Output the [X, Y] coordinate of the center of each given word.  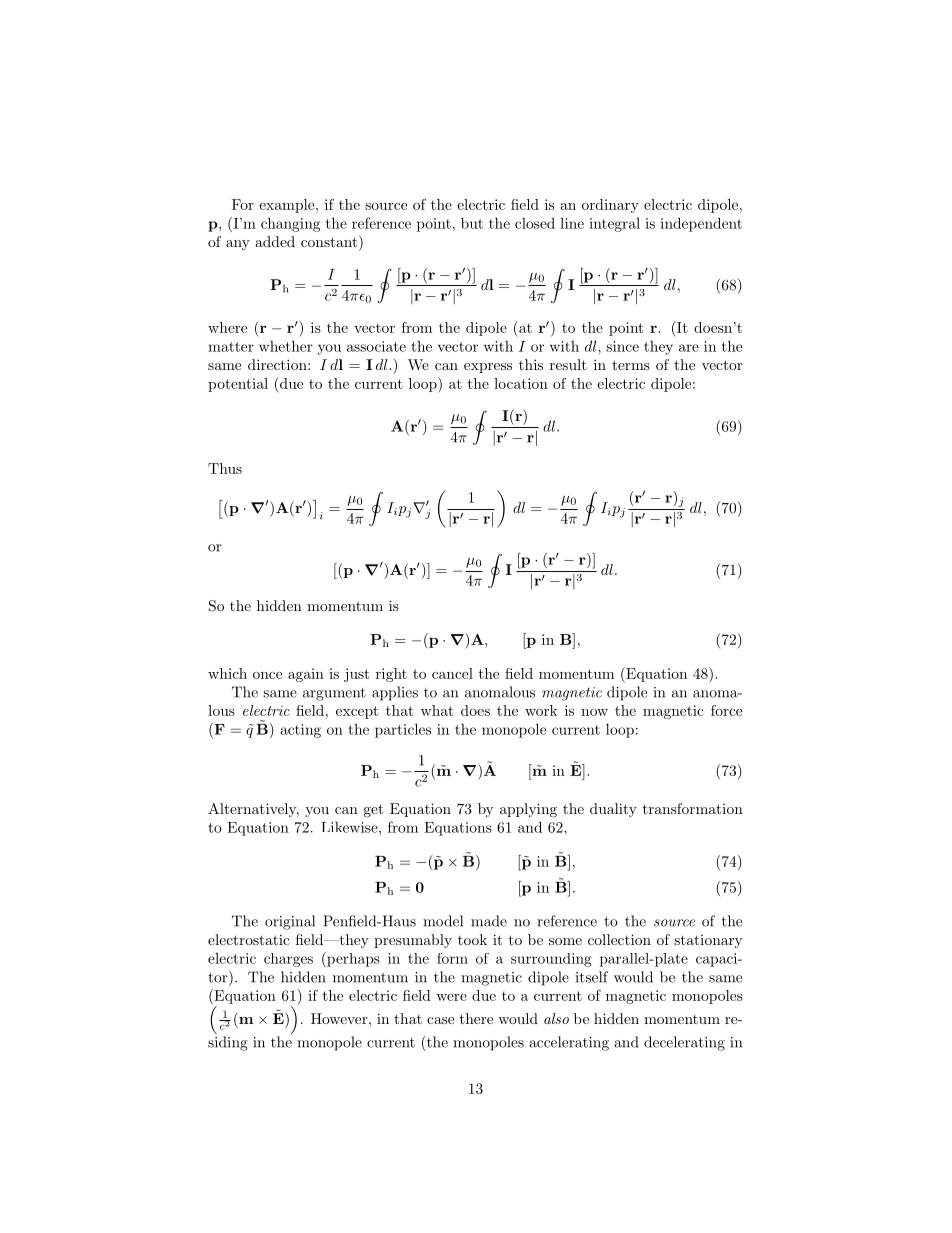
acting [301, 731]
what [437, 710]
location [521, 383]
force [726, 710]
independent [701, 224]
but [472, 223]
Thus [225, 468]
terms [631, 365]
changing [290, 224]
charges [288, 960]
